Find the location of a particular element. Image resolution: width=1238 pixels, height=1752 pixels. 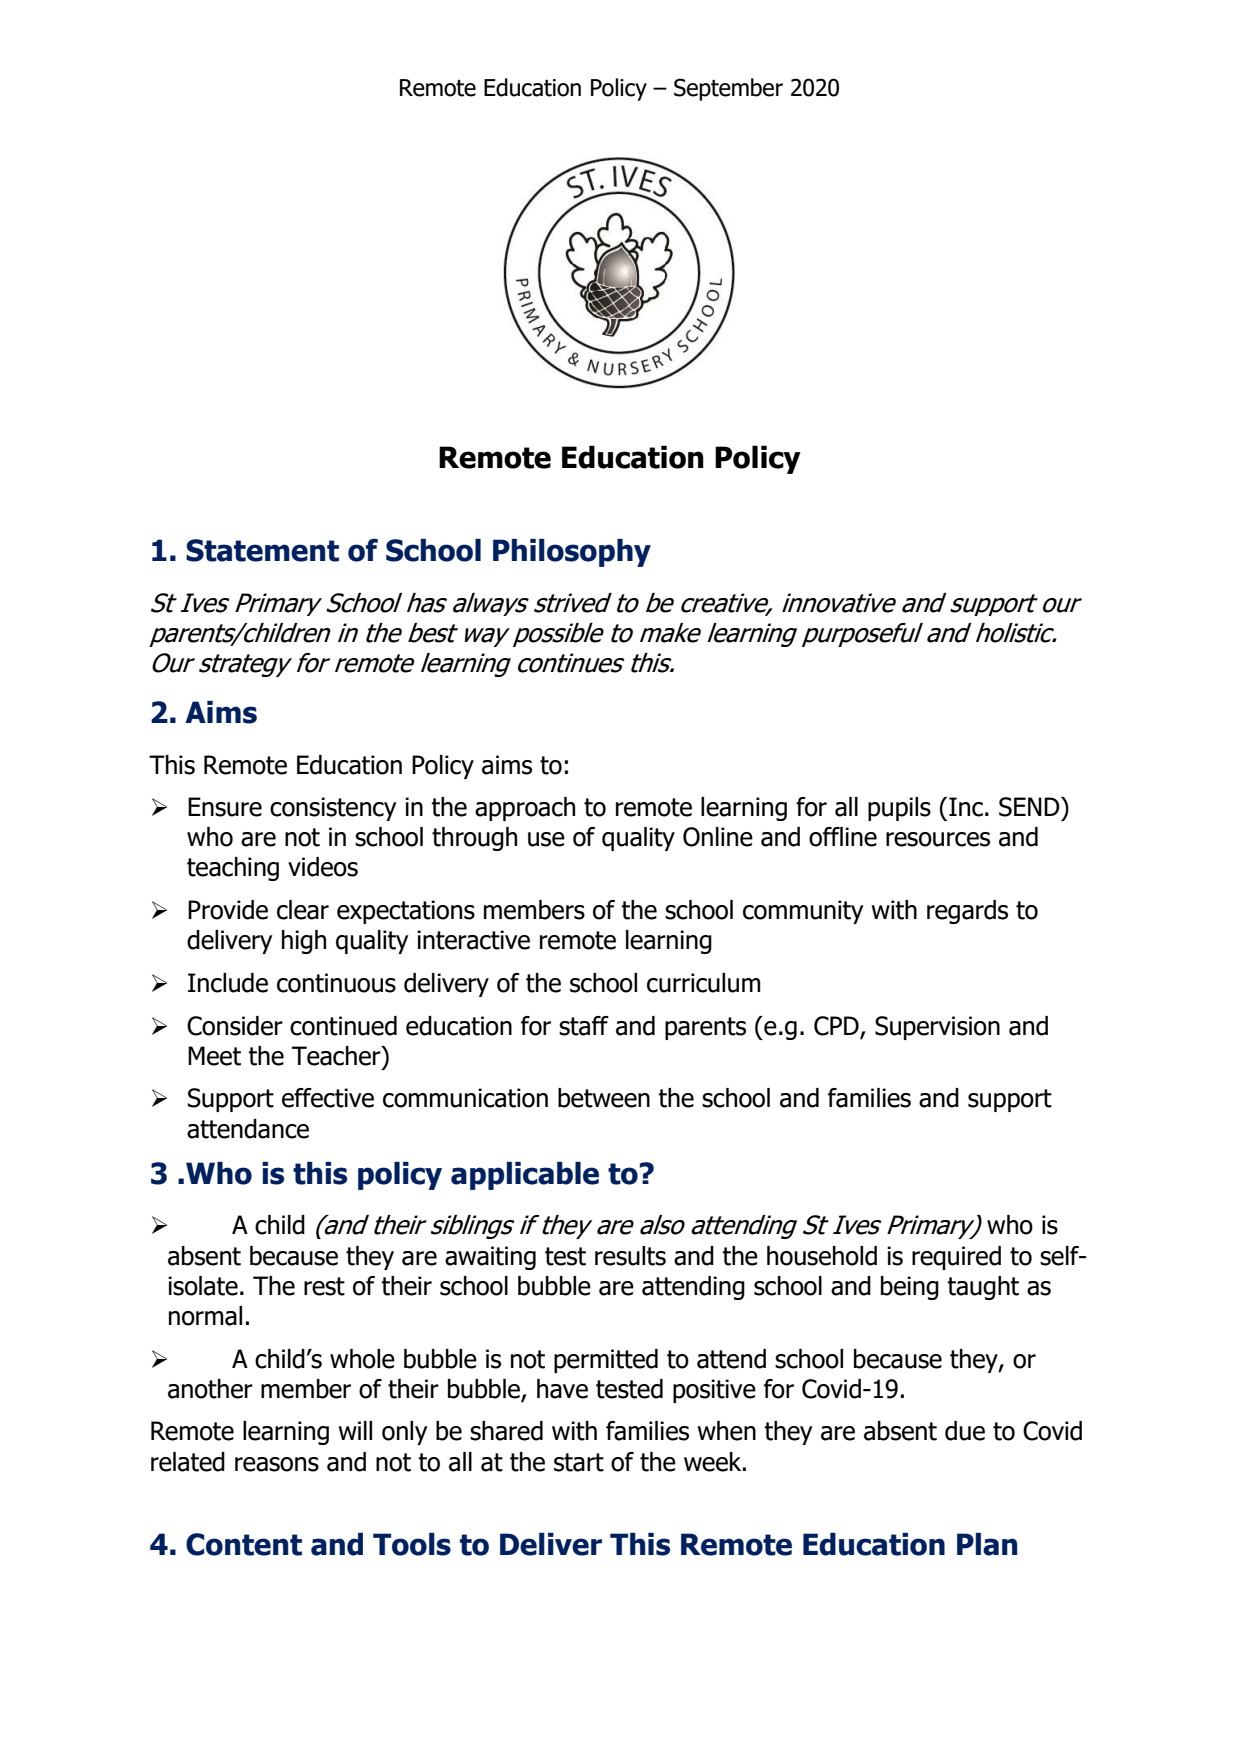

Plan is located at coordinates (987, 1544).
